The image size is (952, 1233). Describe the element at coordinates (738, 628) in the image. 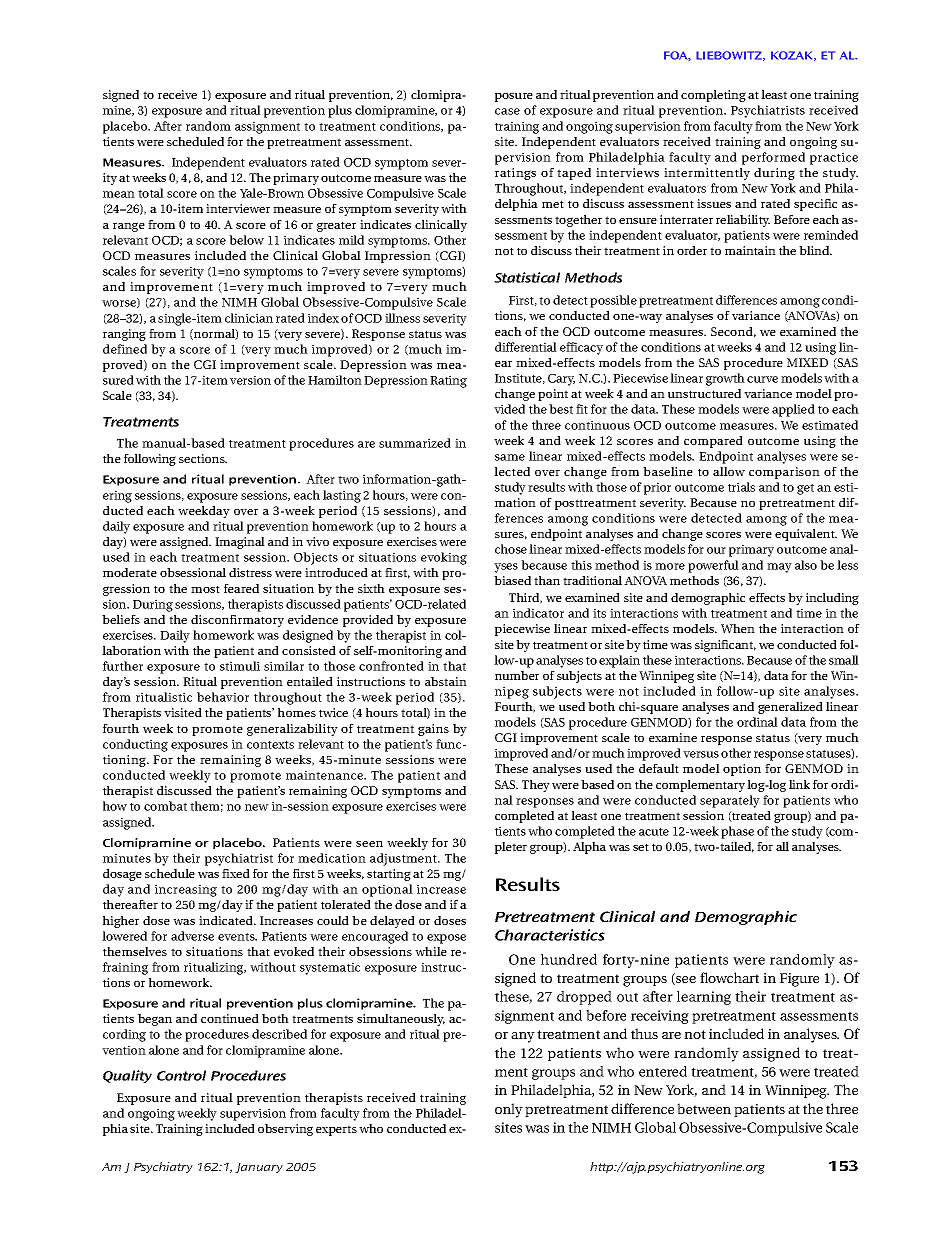

I see `When` at that location.
